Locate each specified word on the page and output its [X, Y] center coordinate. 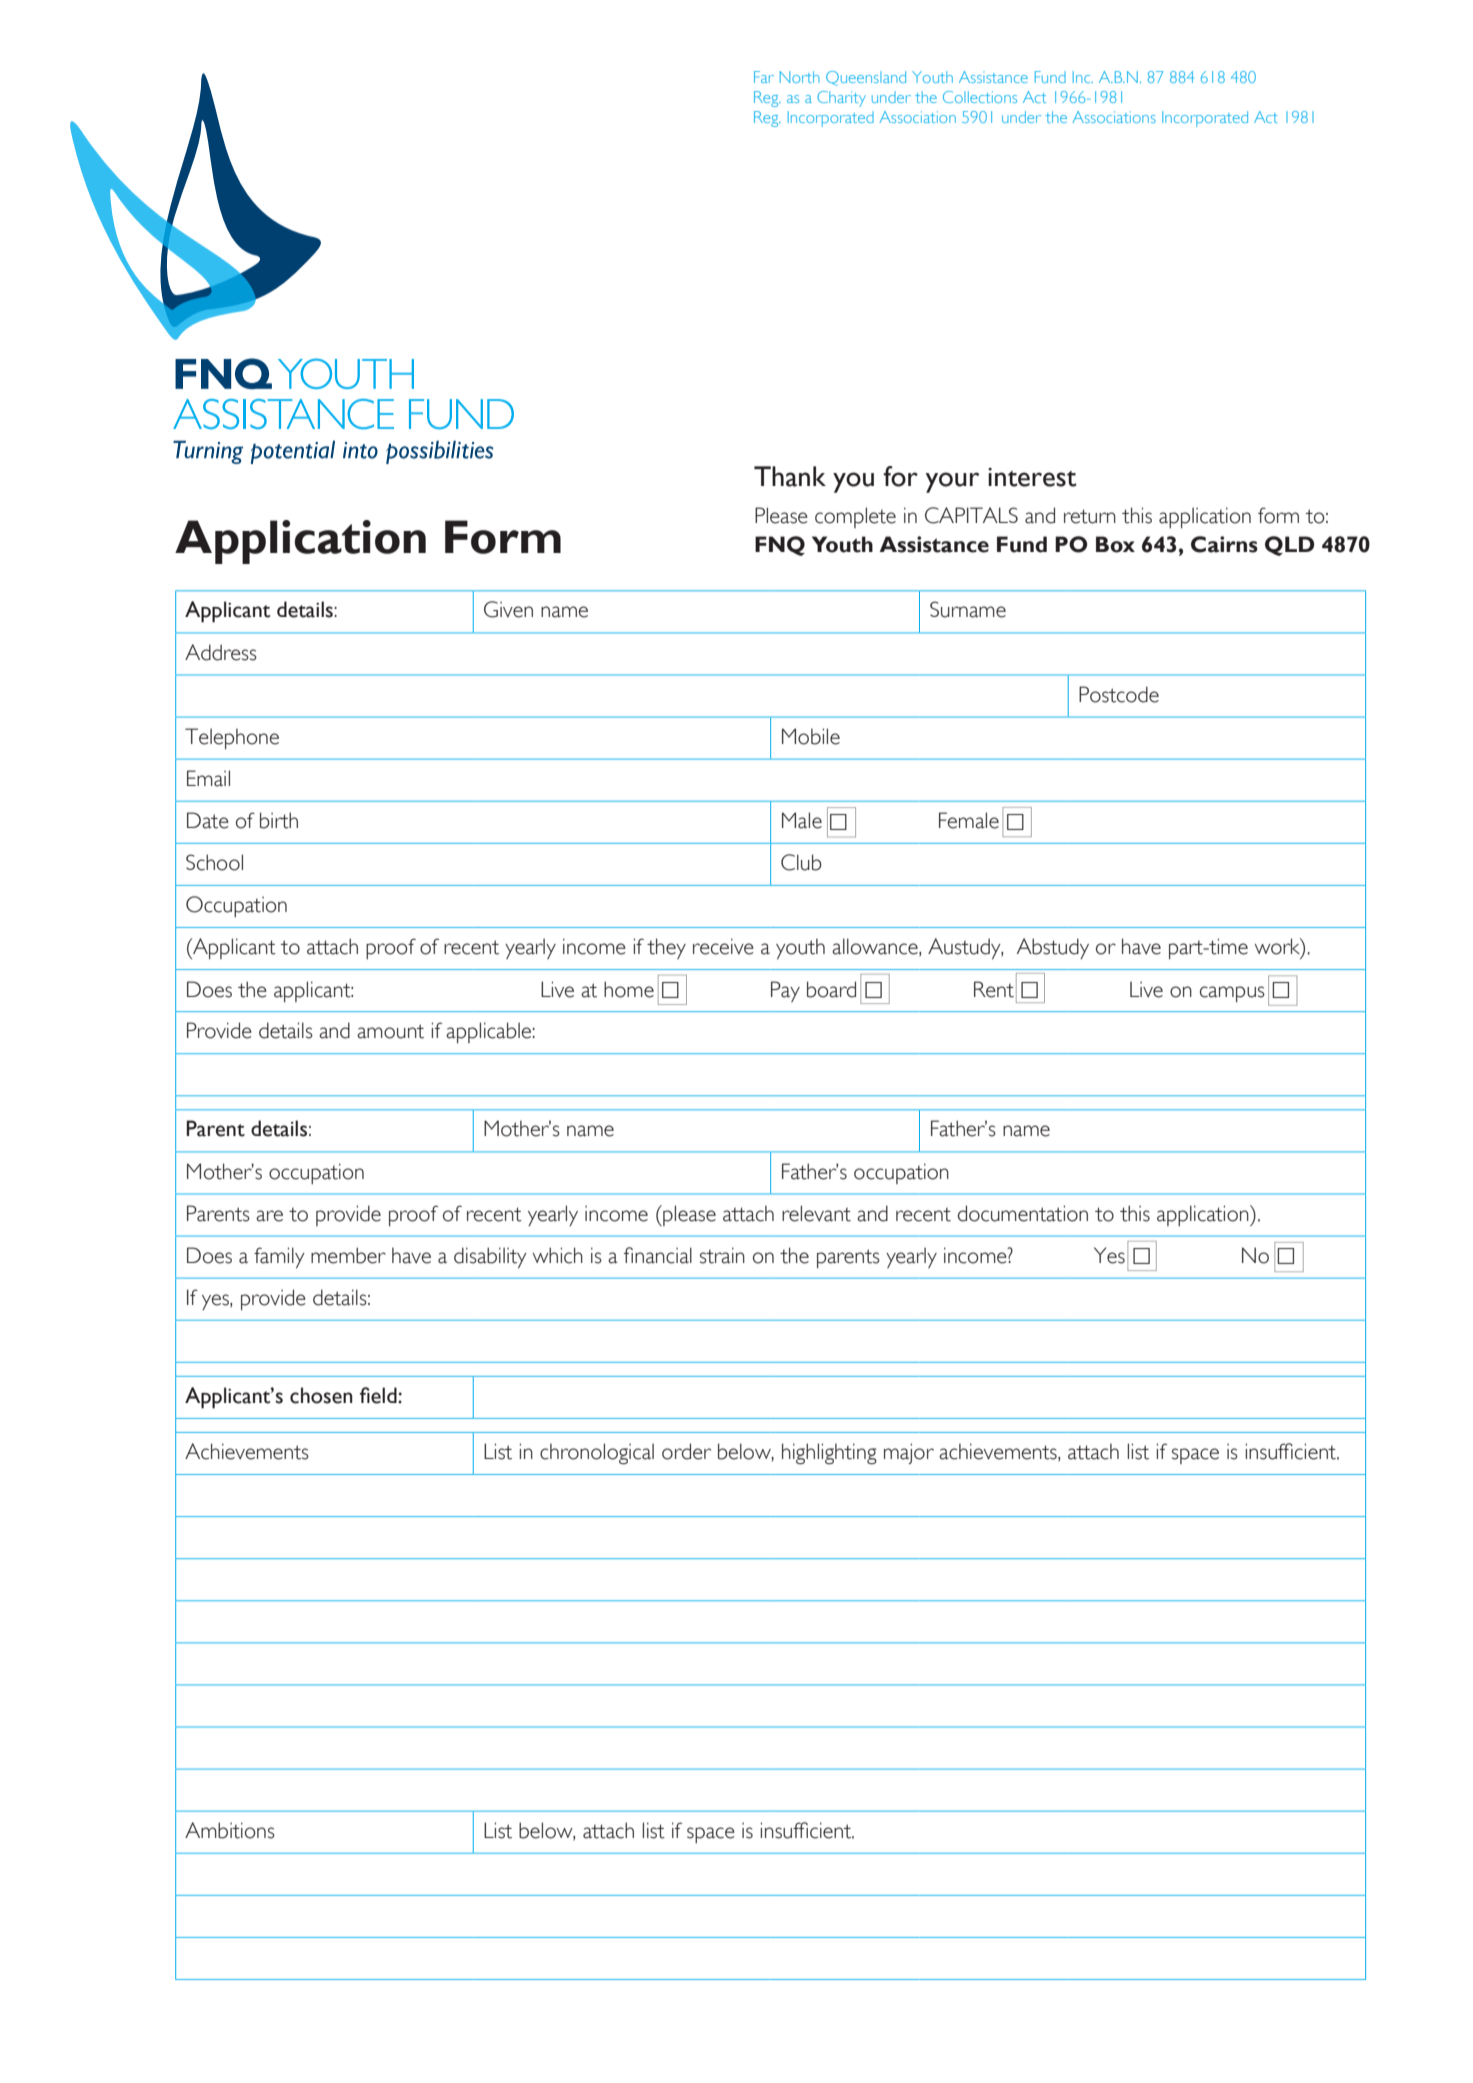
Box [1115, 544]
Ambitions [230, 1830]
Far [764, 77]
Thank [790, 476]
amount [390, 1031]
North [800, 77]
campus [1232, 994]
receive [723, 946]
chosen [321, 1395]
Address [221, 652]
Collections [980, 97]
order [686, 1451]
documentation [1023, 1213]
